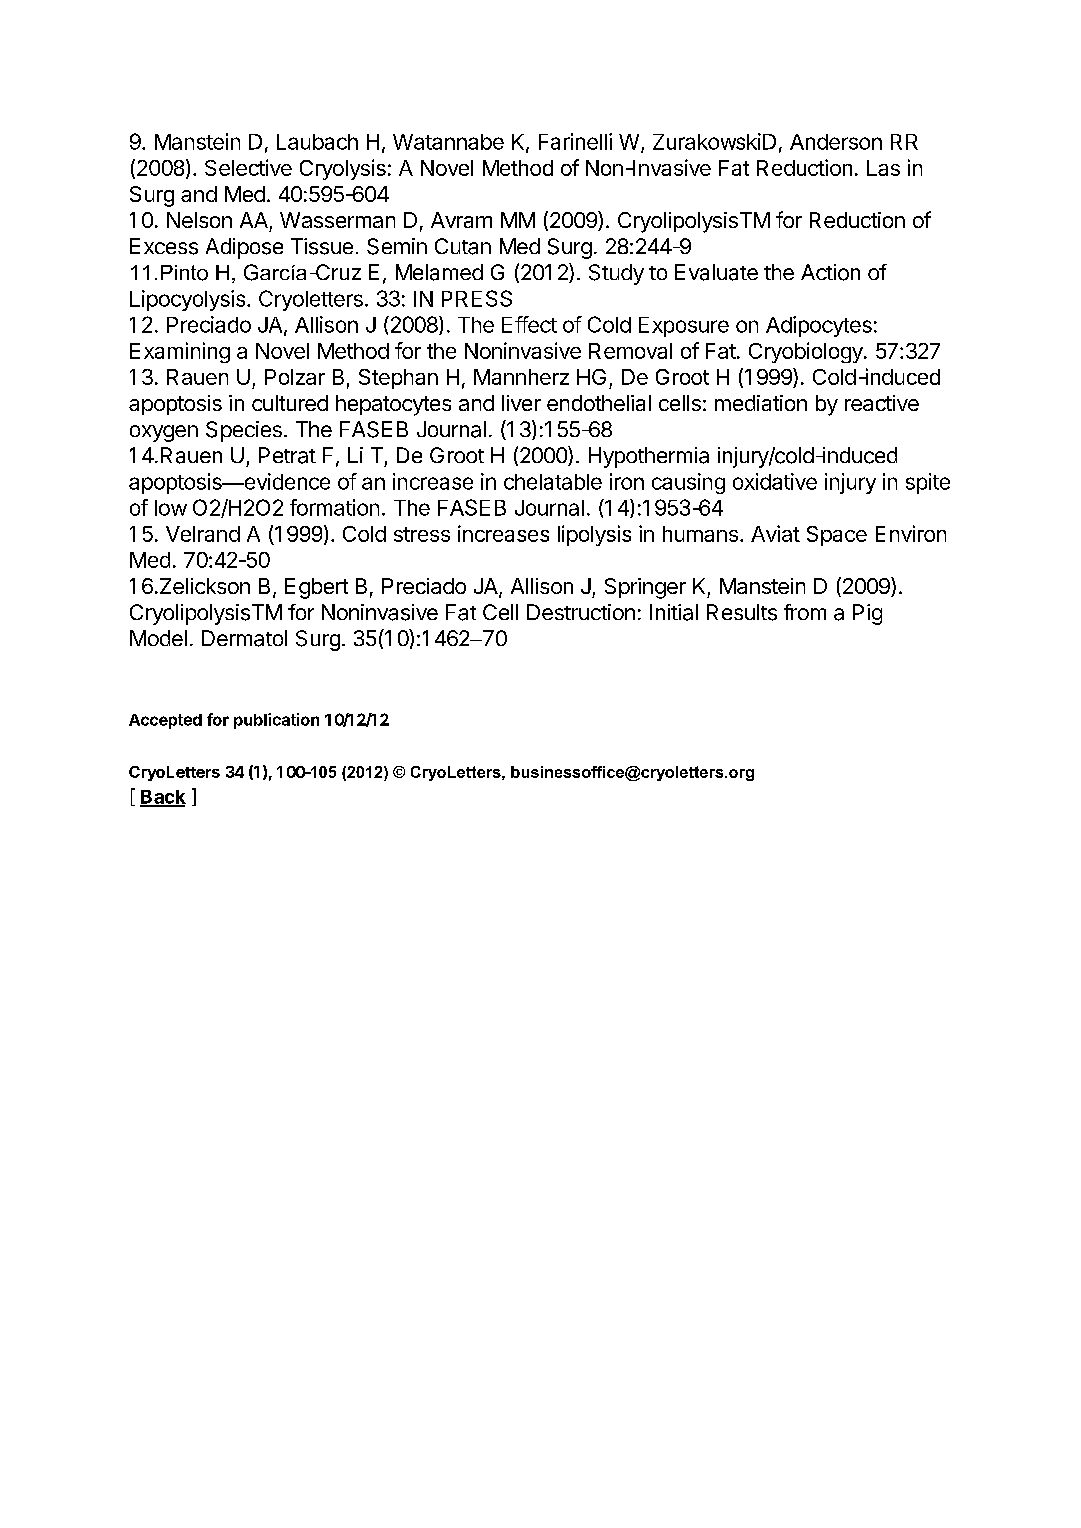 Image resolution: width=1081 pixels, height=1528 pixels. Describe the element at coordinates (830, 272) in the page. I see `Action` at that location.
